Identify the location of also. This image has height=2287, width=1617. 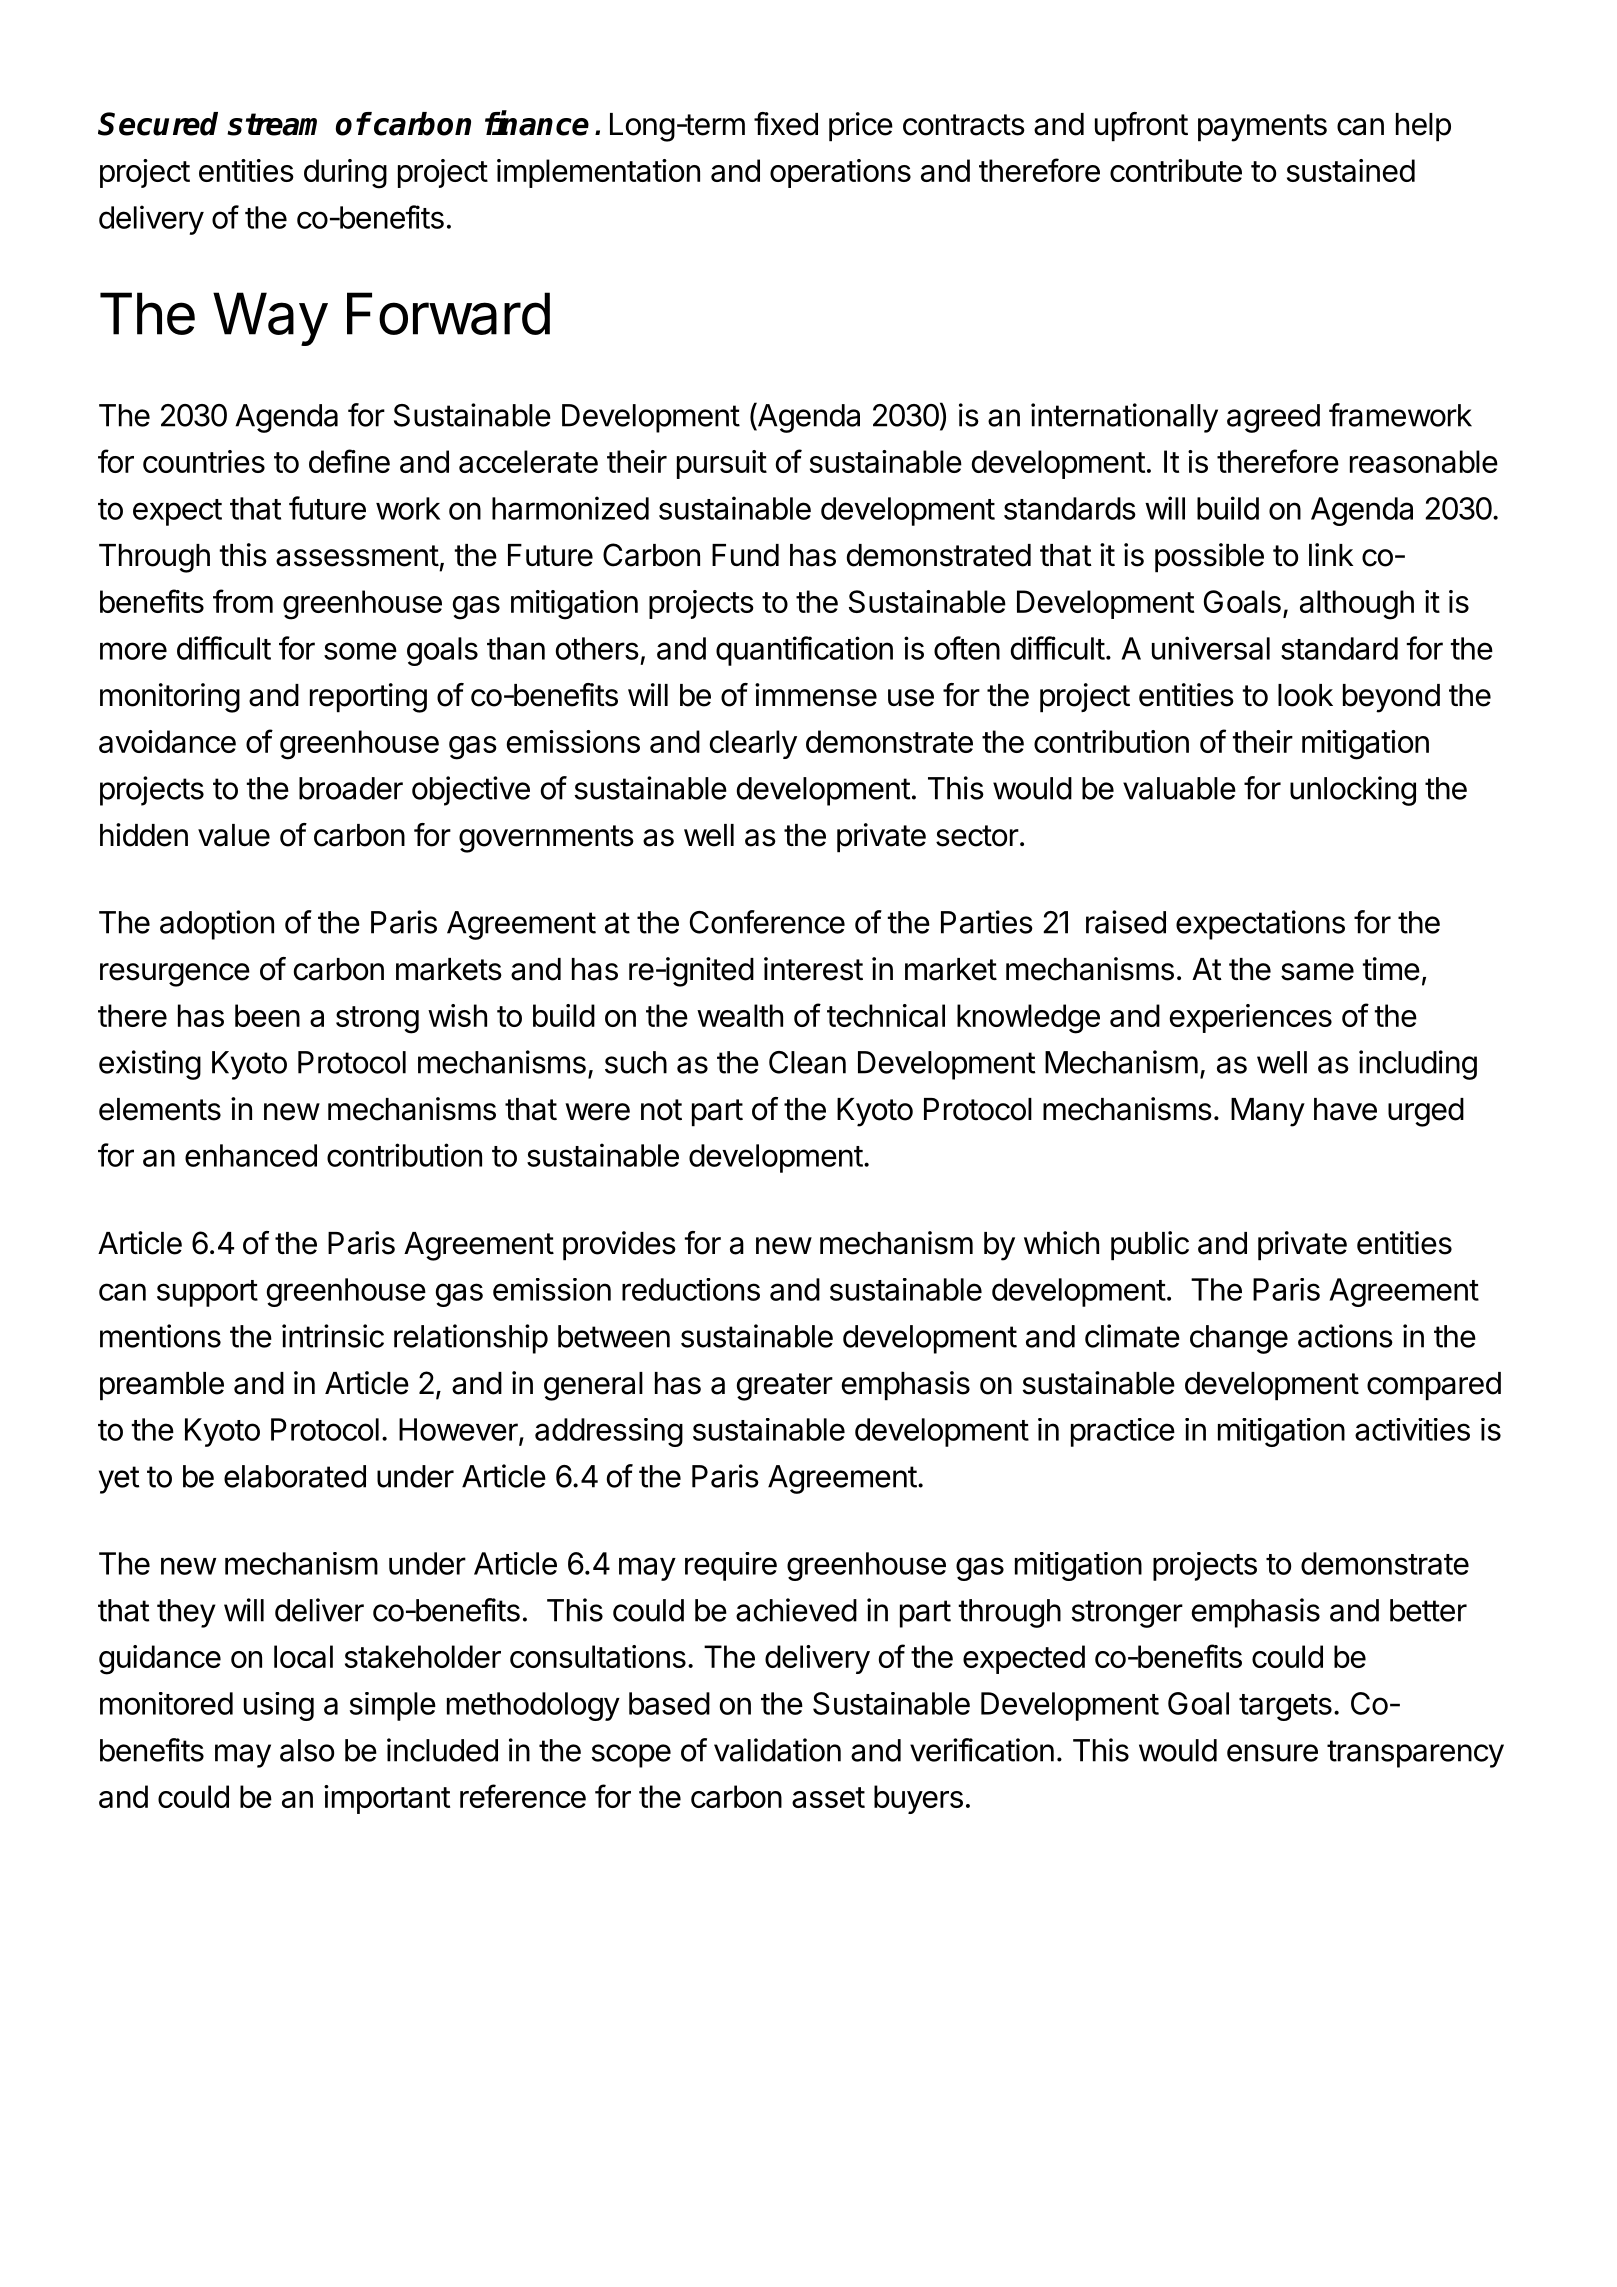
(307, 1750).
